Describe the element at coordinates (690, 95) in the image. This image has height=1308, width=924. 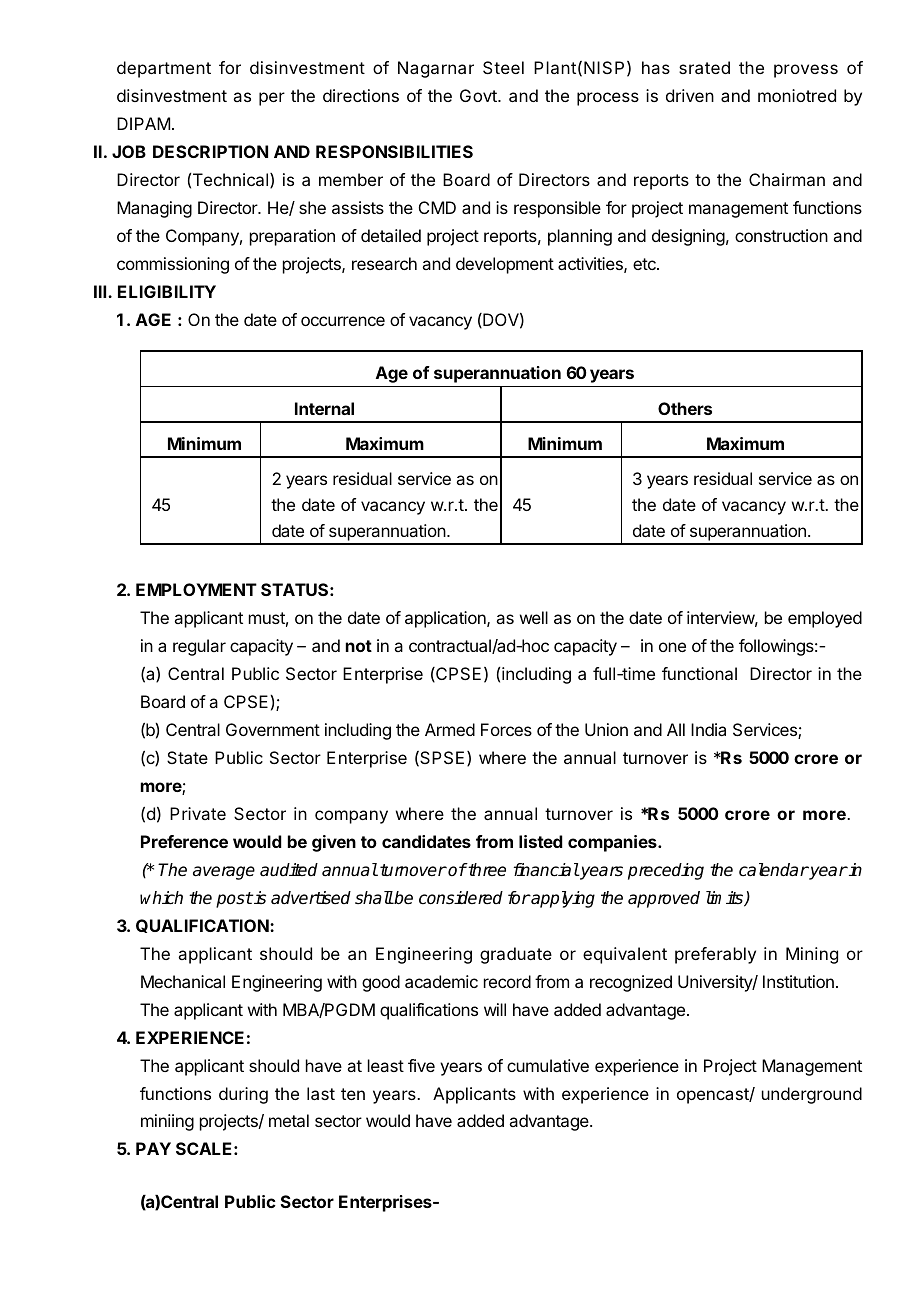
I see `driven` at that location.
